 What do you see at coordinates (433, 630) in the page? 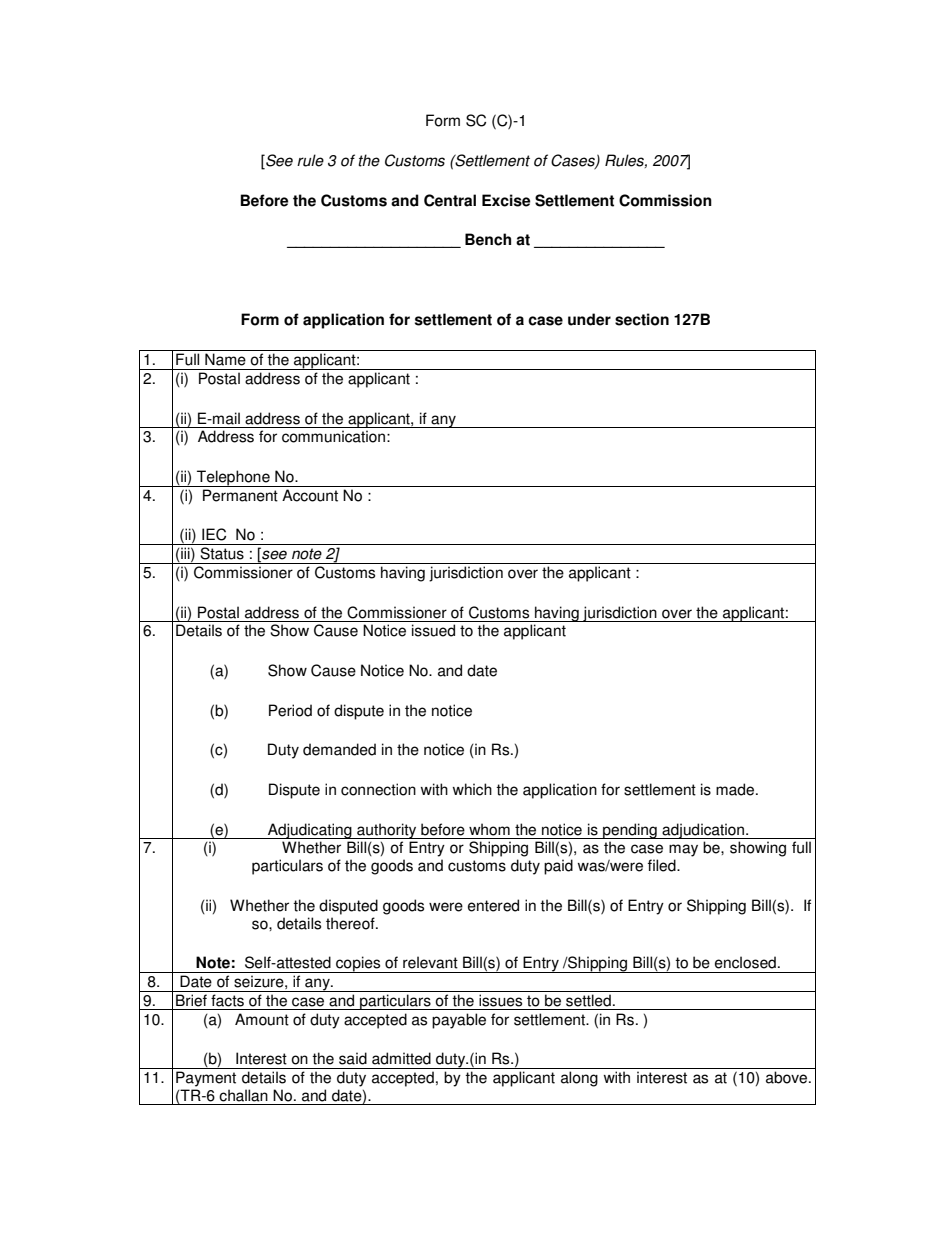
I see `issued` at bounding box center [433, 630].
